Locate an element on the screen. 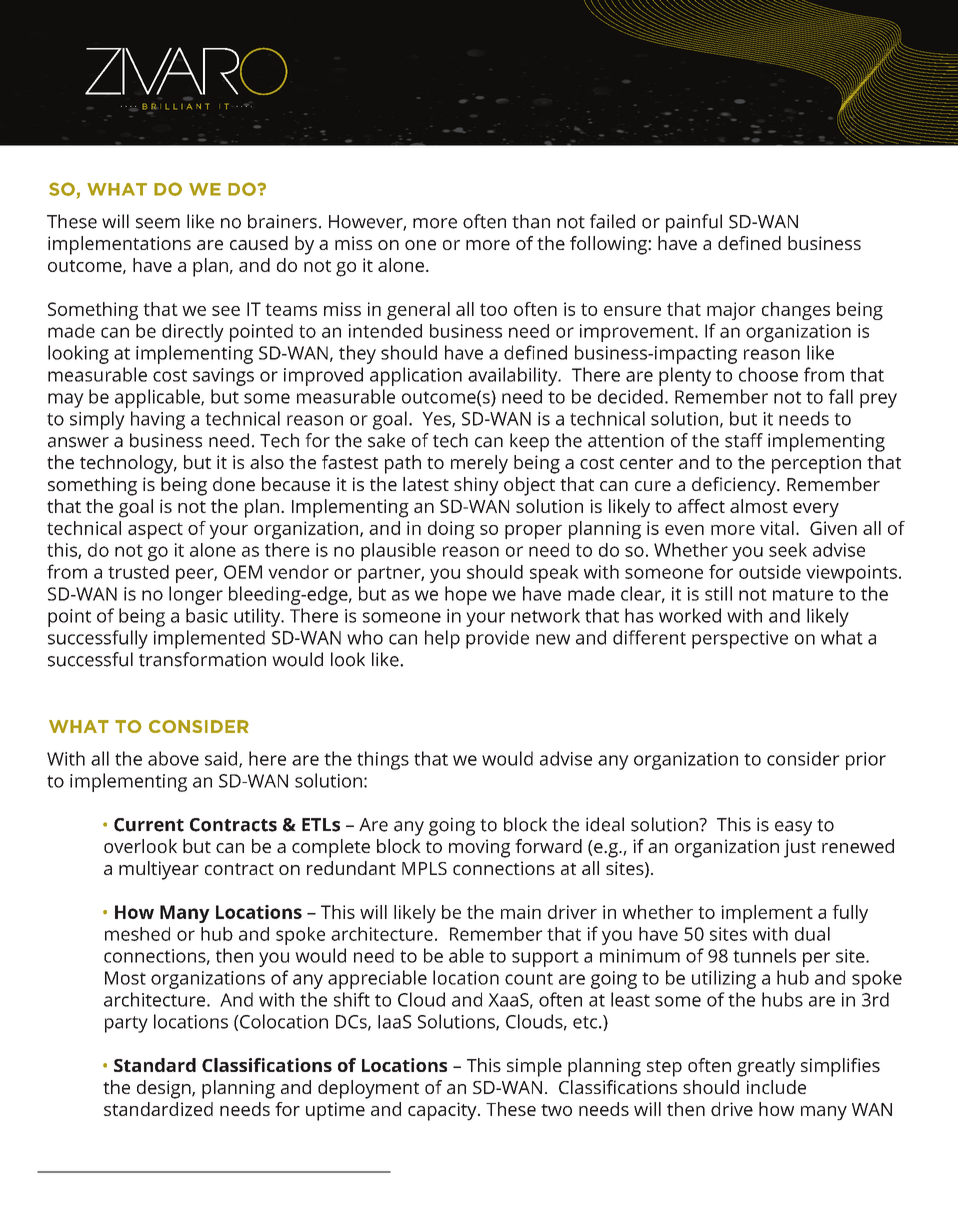  multiyear is located at coordinates (159, 870).
